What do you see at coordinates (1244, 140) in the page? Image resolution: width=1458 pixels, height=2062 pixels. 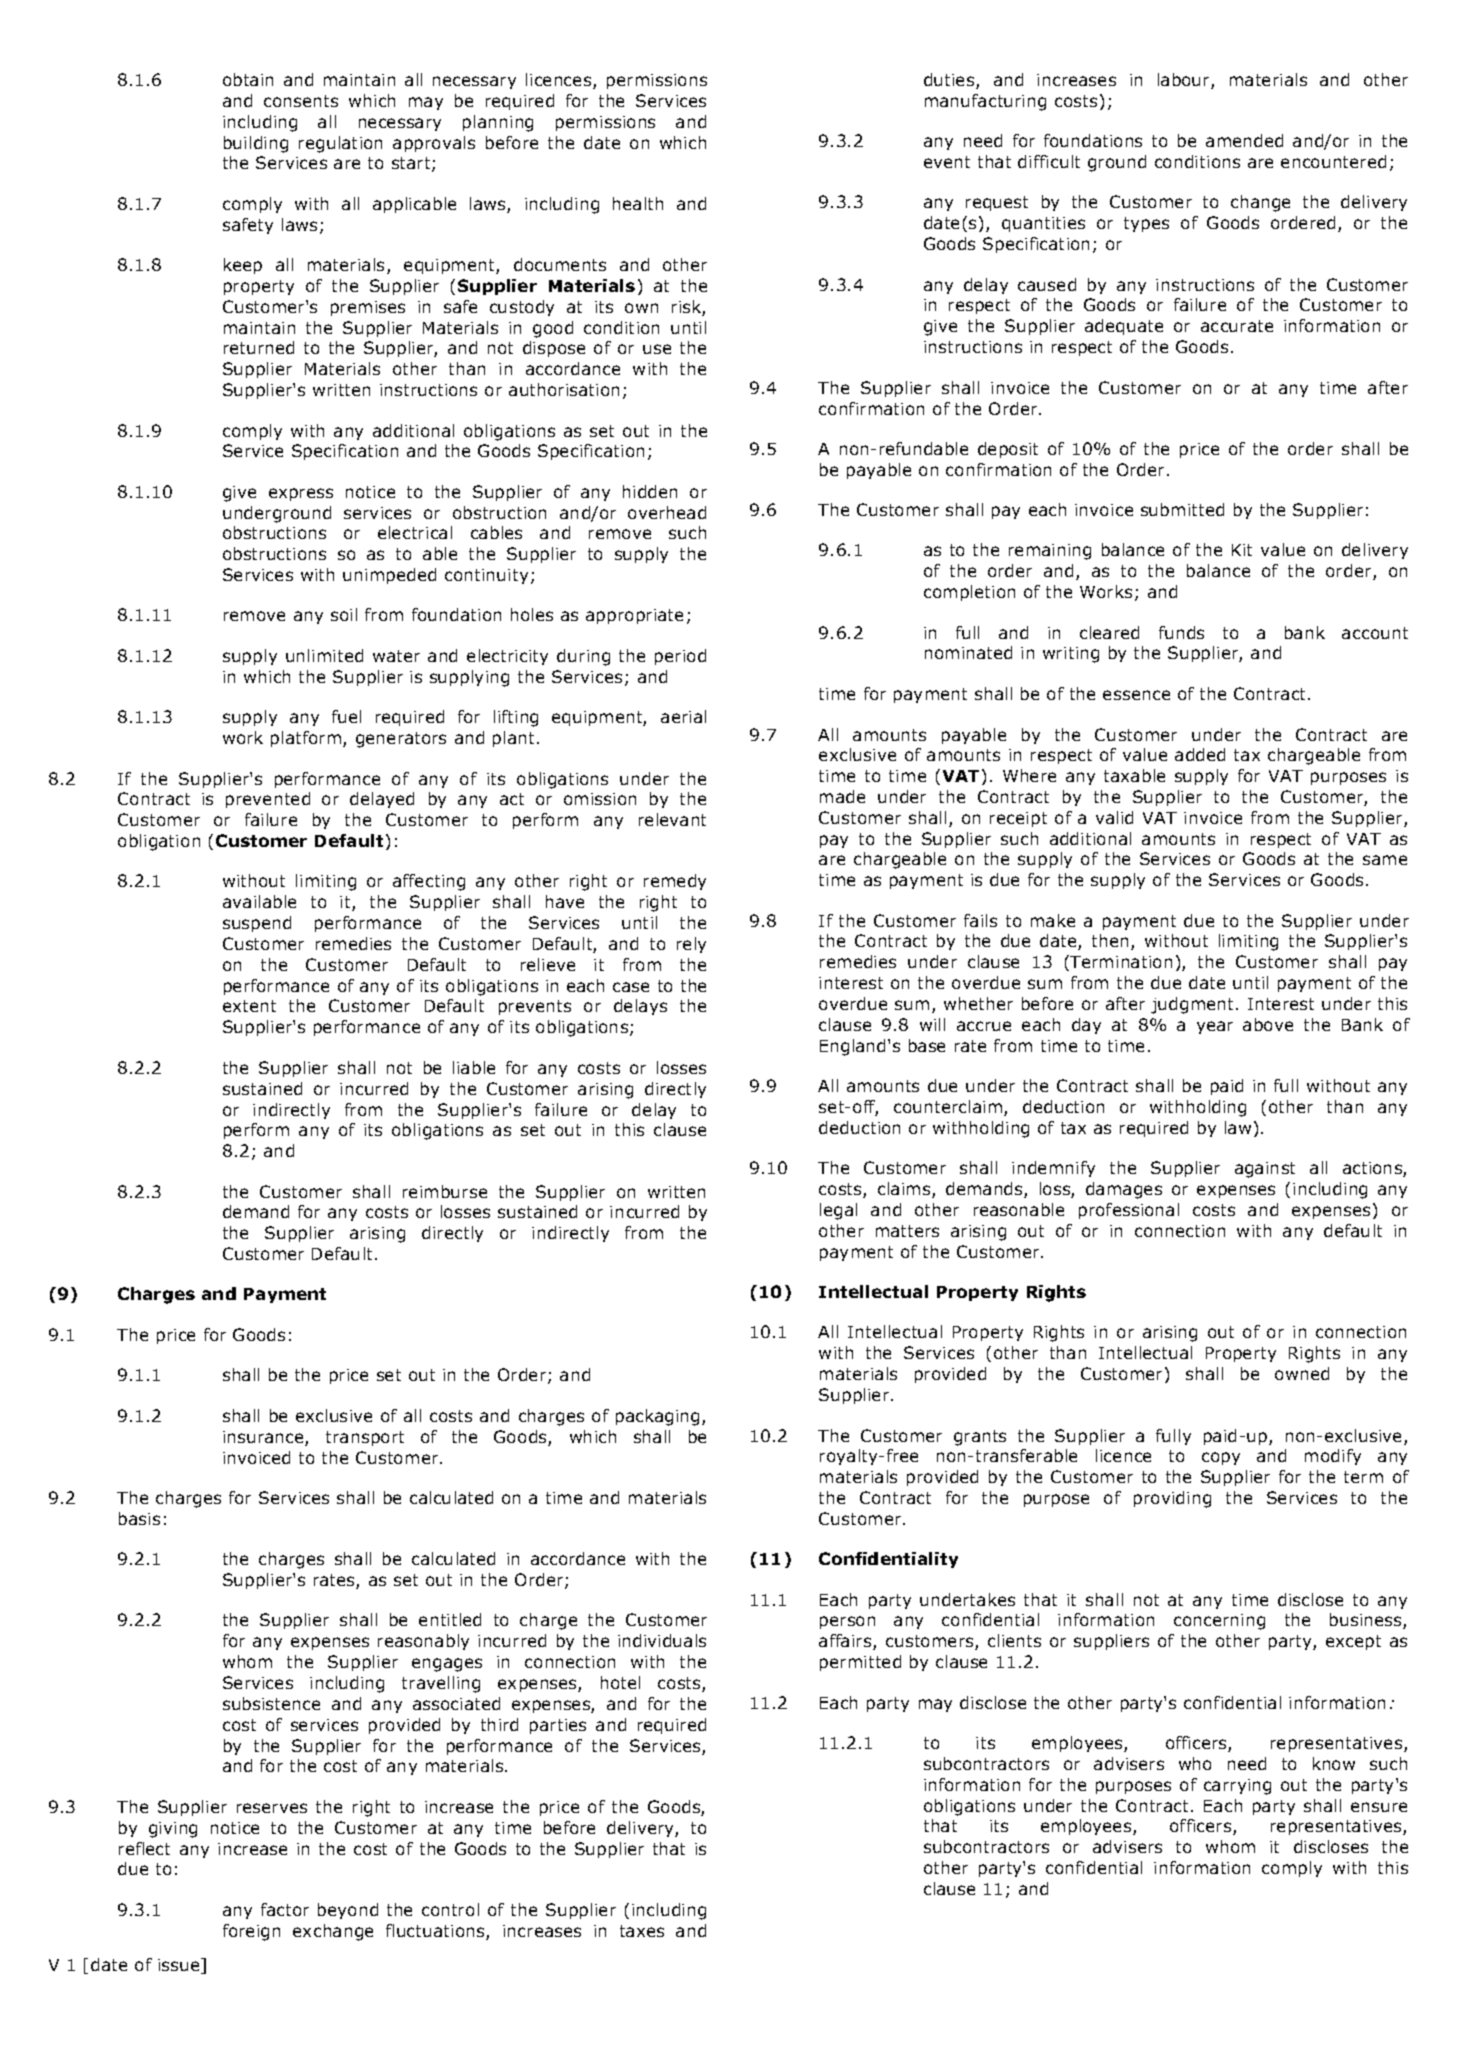 I see `amended` at bounding box center [1244, 140].
